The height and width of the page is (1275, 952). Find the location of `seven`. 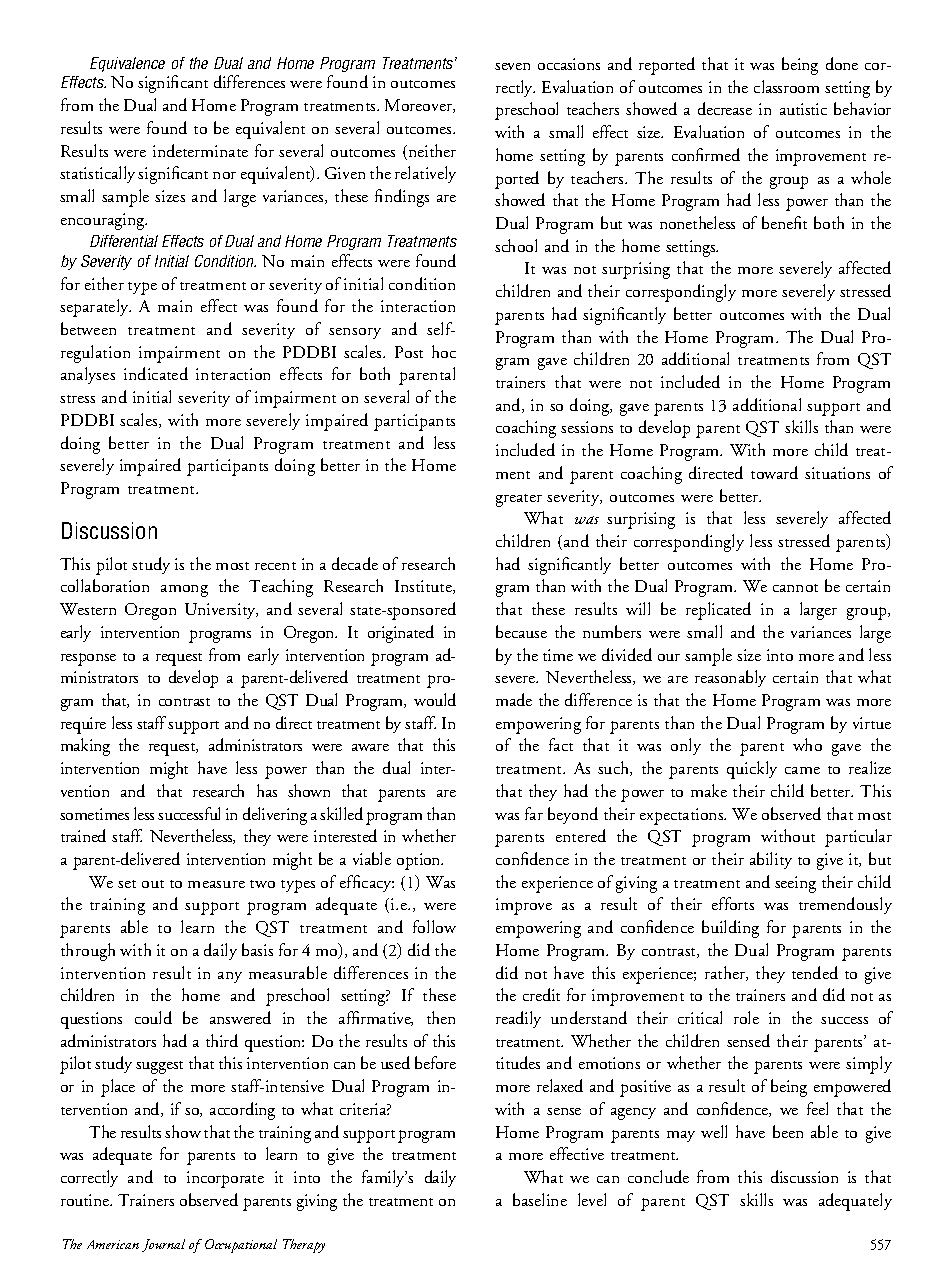

seven is located at coordinates (512, 66).
